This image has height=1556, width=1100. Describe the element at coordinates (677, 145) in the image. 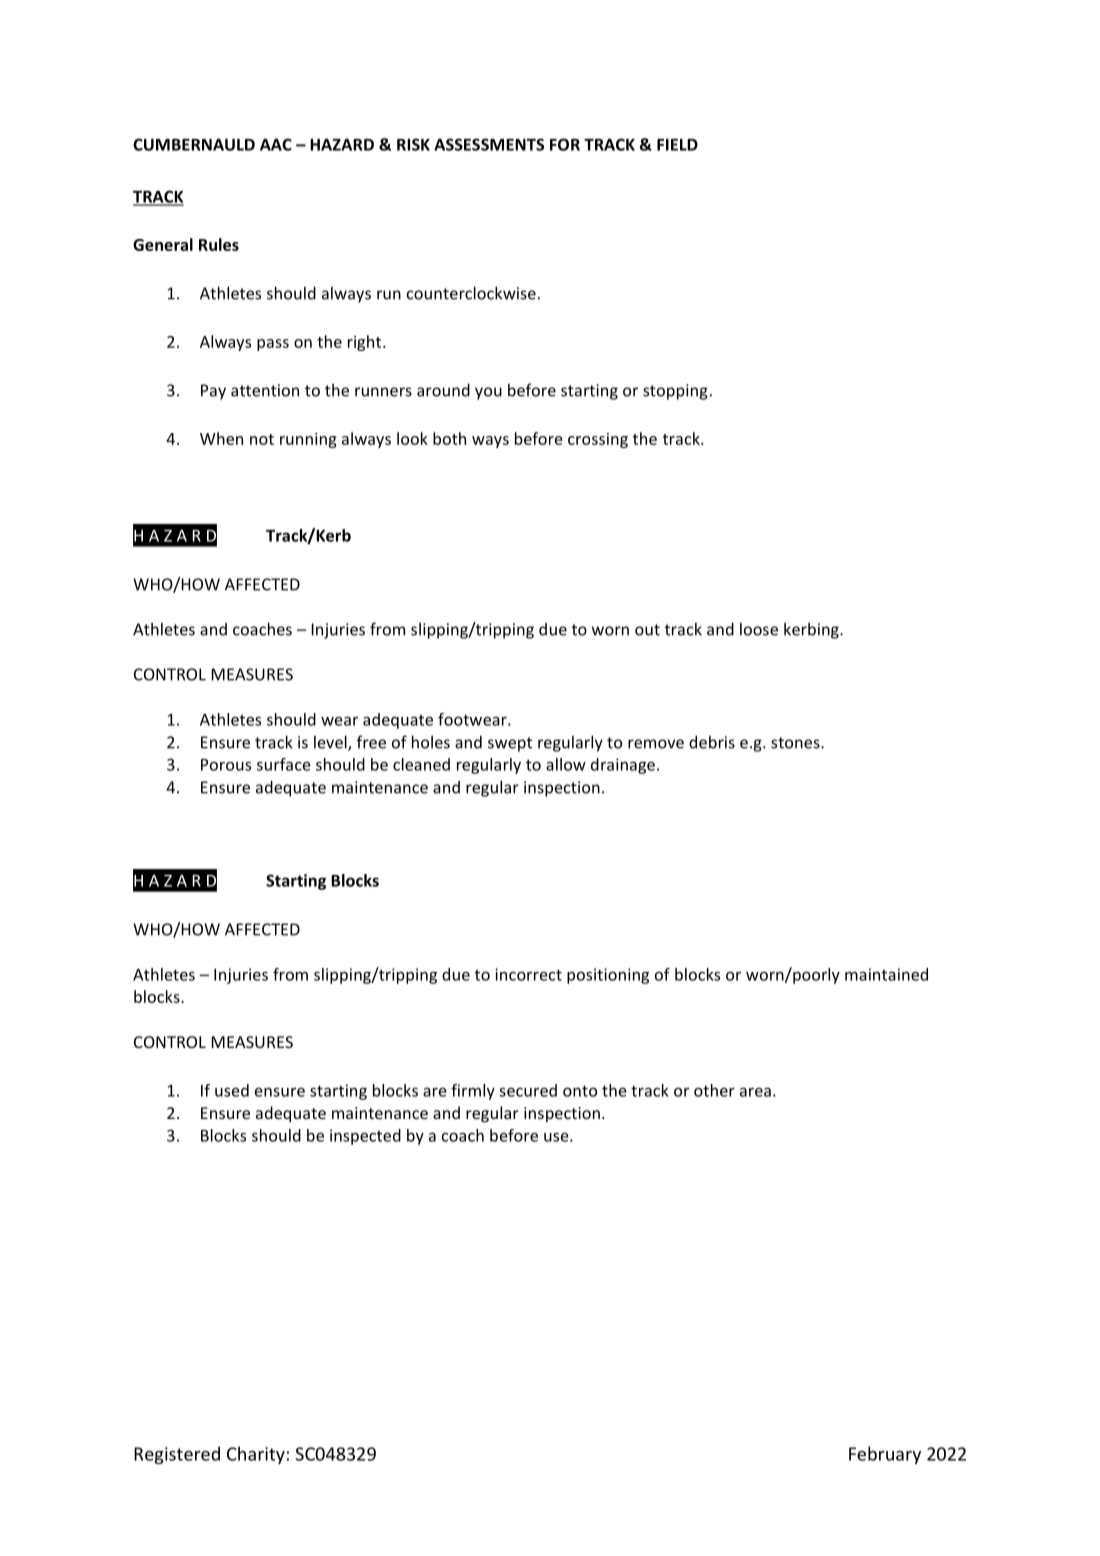

I see `FIELD` at that location.
